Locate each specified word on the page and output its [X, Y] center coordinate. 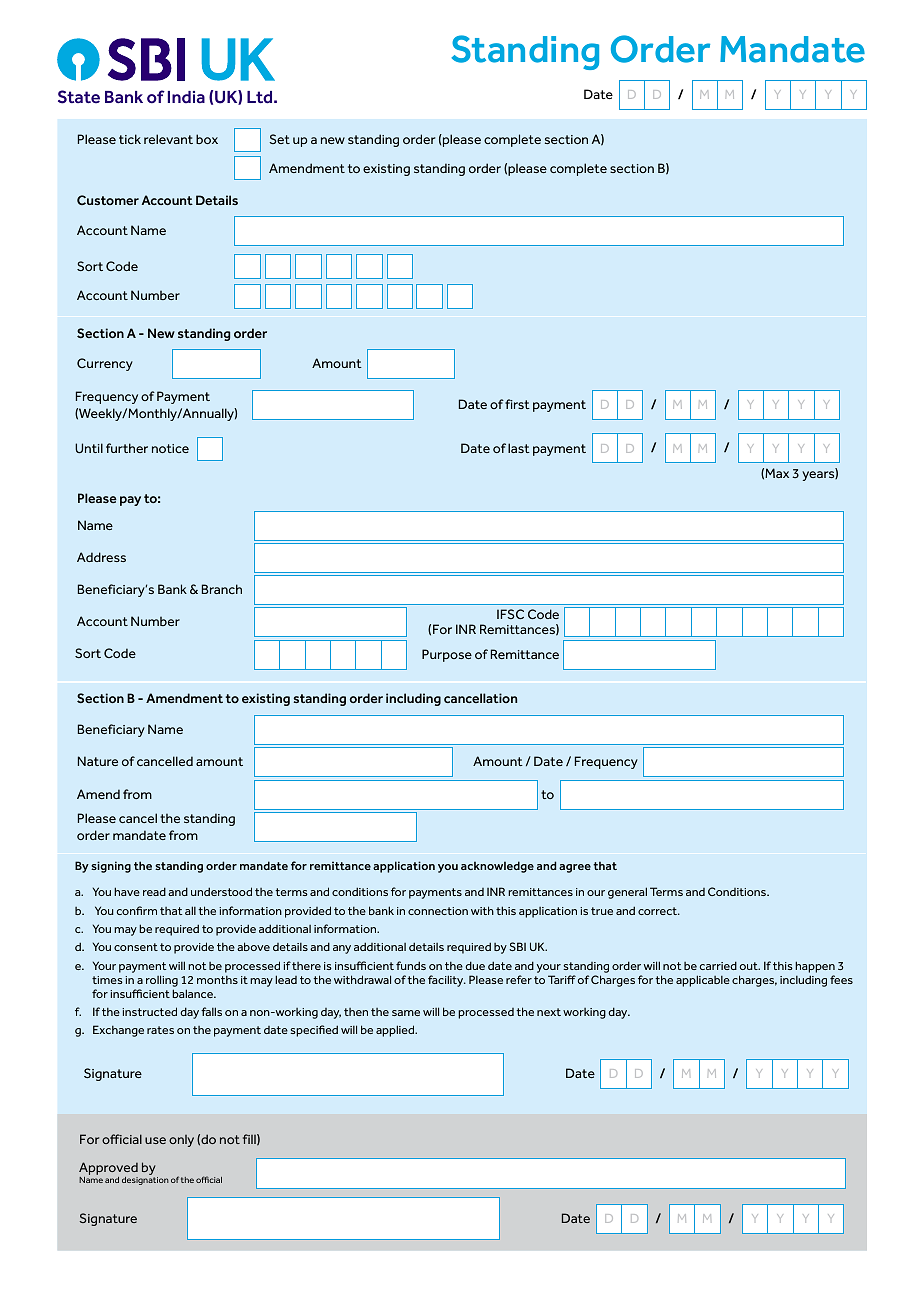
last [519, 448]
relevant [168, 139]
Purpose [447, 655]
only [181, 1141]
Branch [222, 589]
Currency [105, 364]
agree [575, 868]
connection [438, 911]
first [517, 404]
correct [659, 911]
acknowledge [497, 867]
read [154, 891]
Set [279, 139]
